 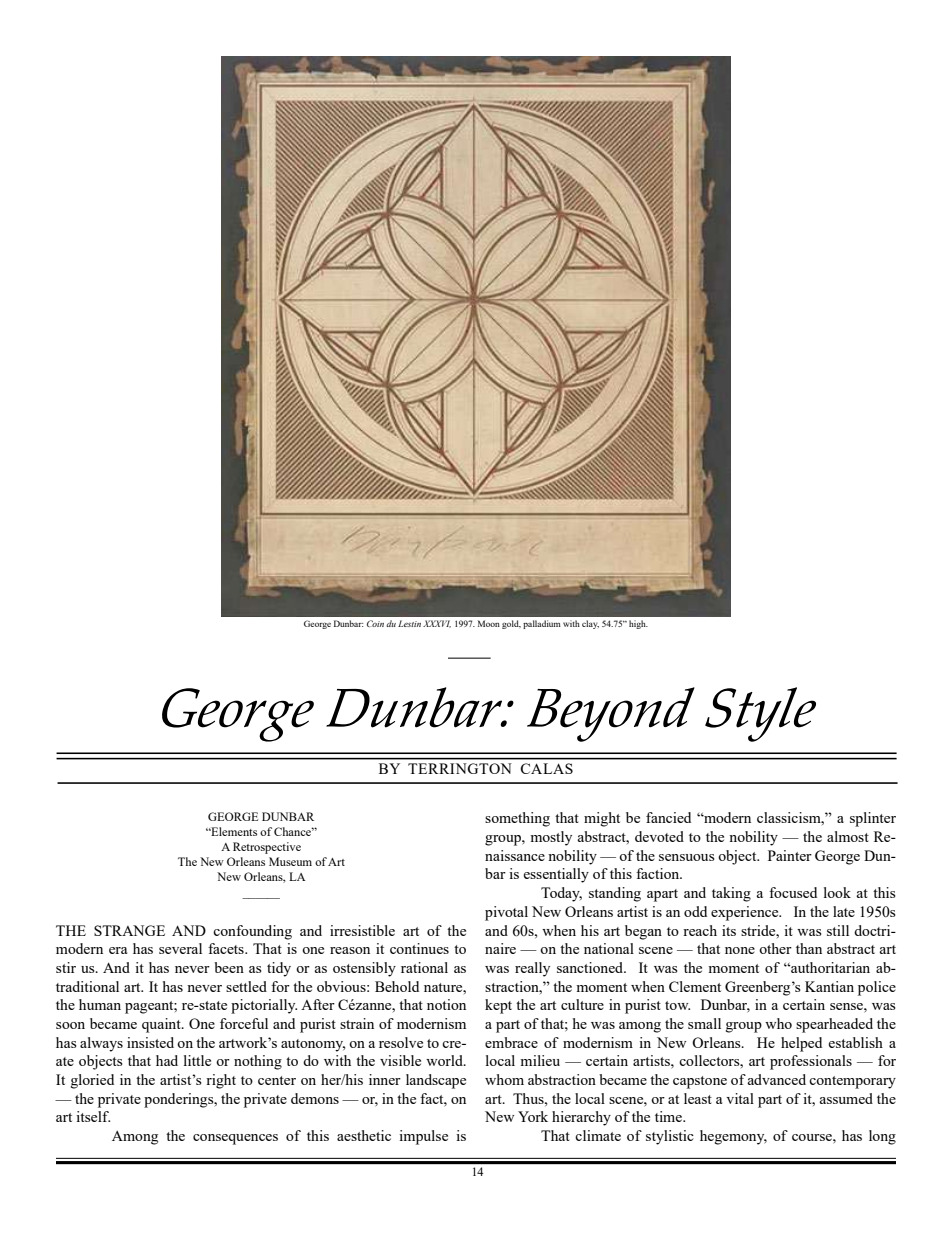 I want to click on itself, so click(x=93, y=1116).
